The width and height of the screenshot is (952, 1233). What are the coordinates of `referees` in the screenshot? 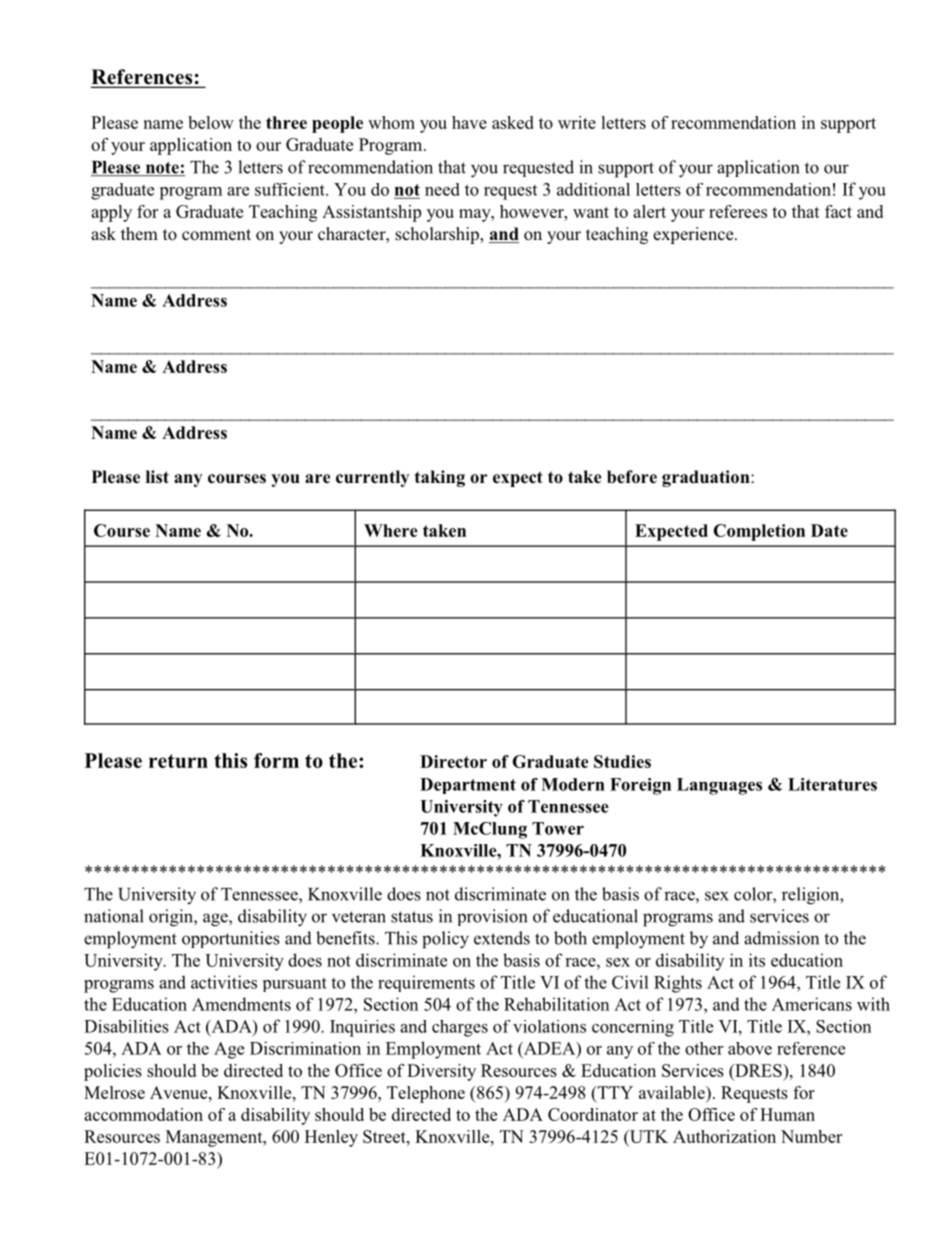 It's located at (738, 211).
